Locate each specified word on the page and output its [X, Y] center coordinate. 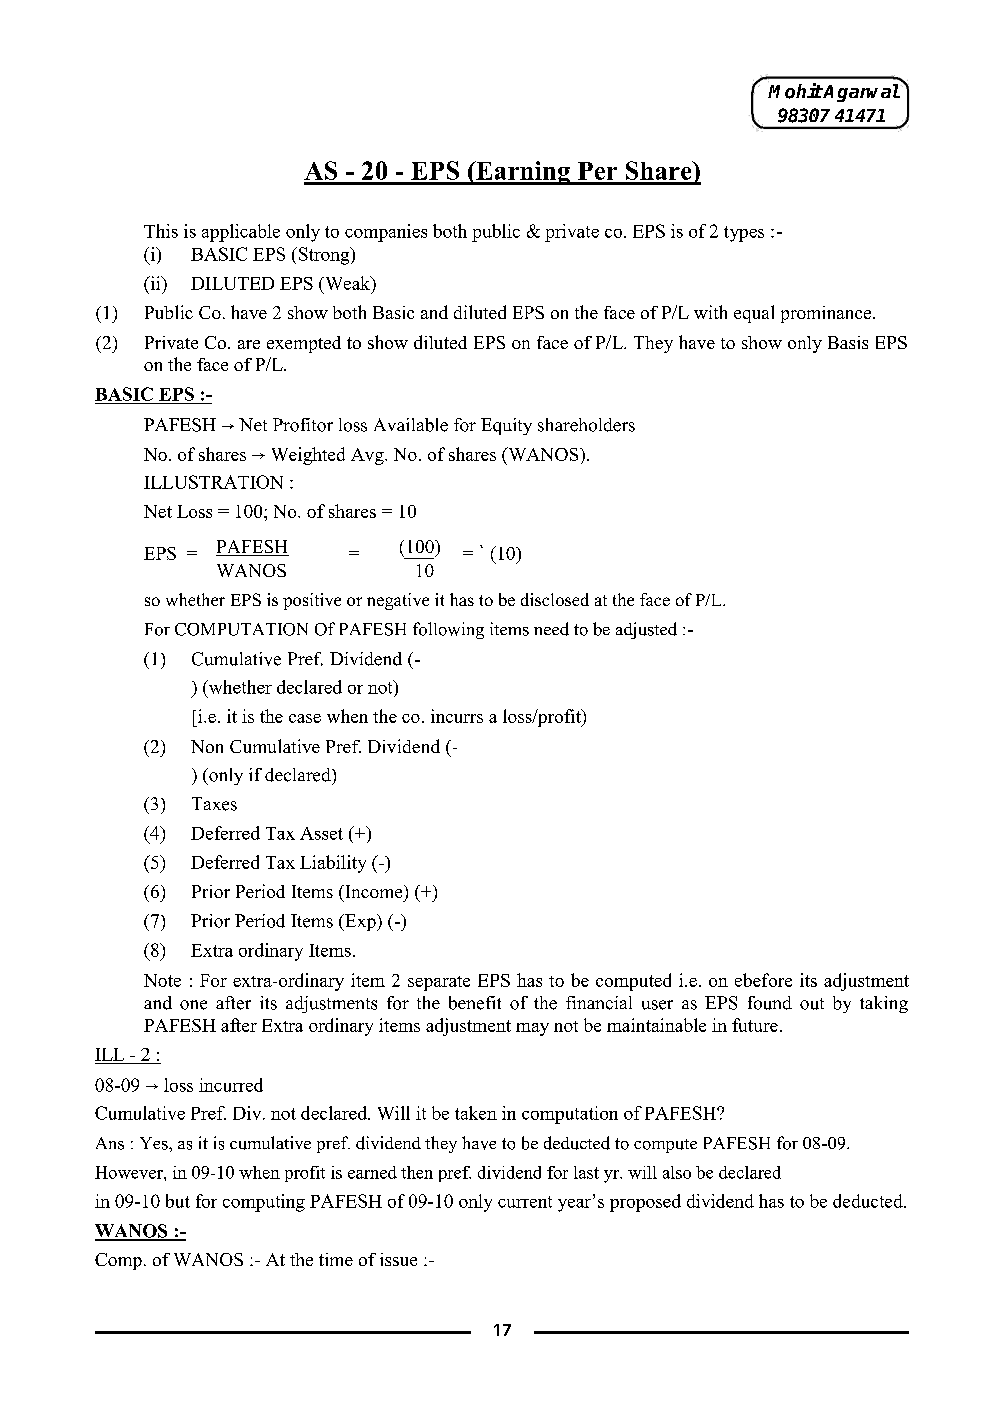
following [448, 630]
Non [207, 746]
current [525, 1202]
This [161, 231]
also [677, 1172]
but [178, 1201]
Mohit [795, 91]
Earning [523, 173]
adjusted [646, 630]
